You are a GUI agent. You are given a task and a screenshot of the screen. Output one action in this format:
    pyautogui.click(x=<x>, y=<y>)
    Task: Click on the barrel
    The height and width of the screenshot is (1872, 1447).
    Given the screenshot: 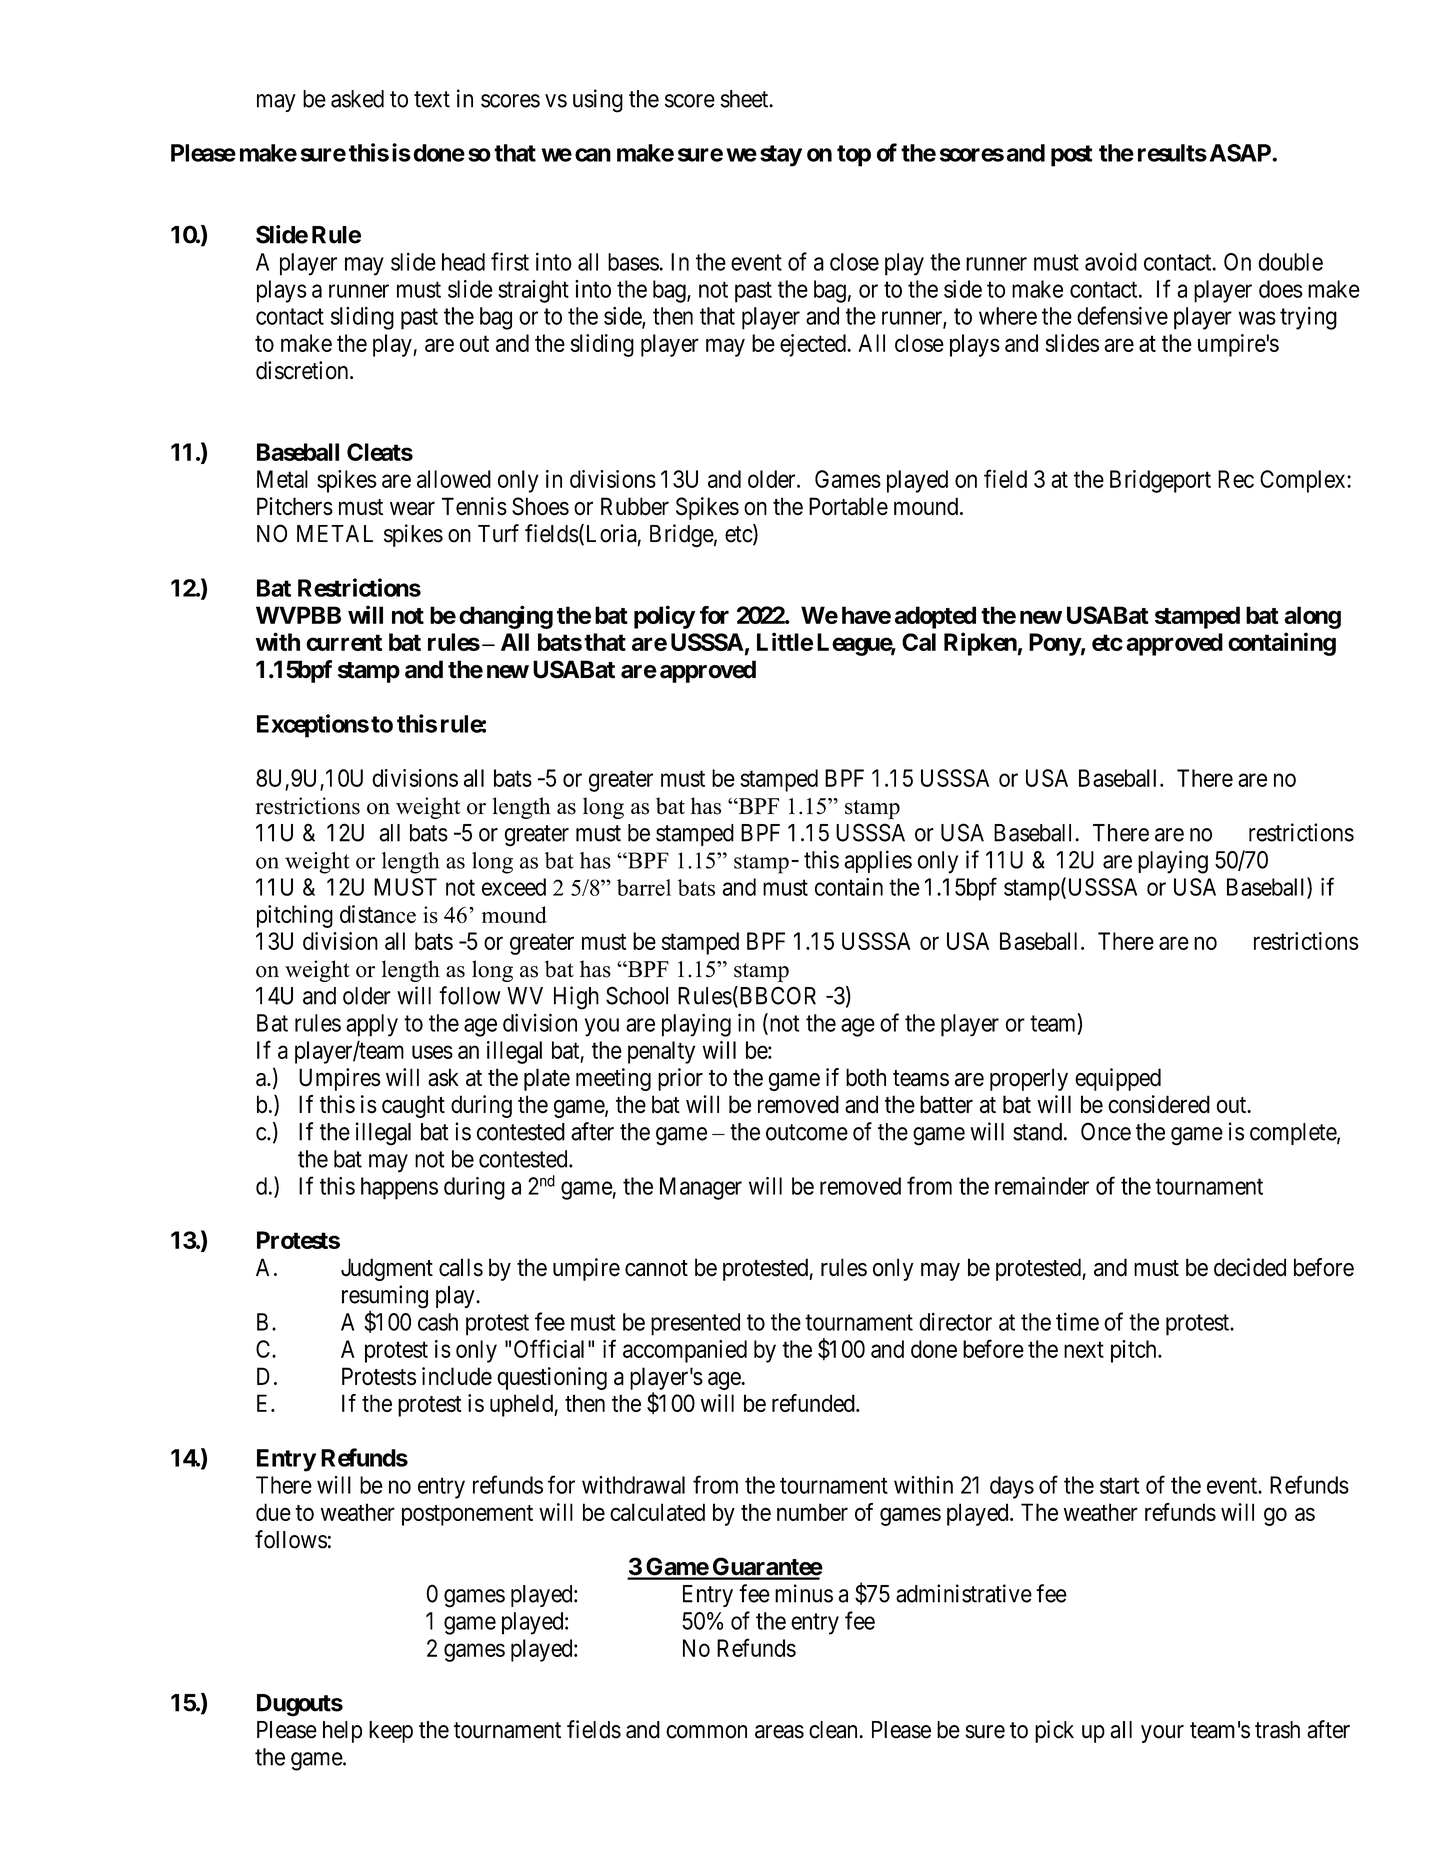 What is the action you would take?
    pyautogui.click(x=644, y=887)
